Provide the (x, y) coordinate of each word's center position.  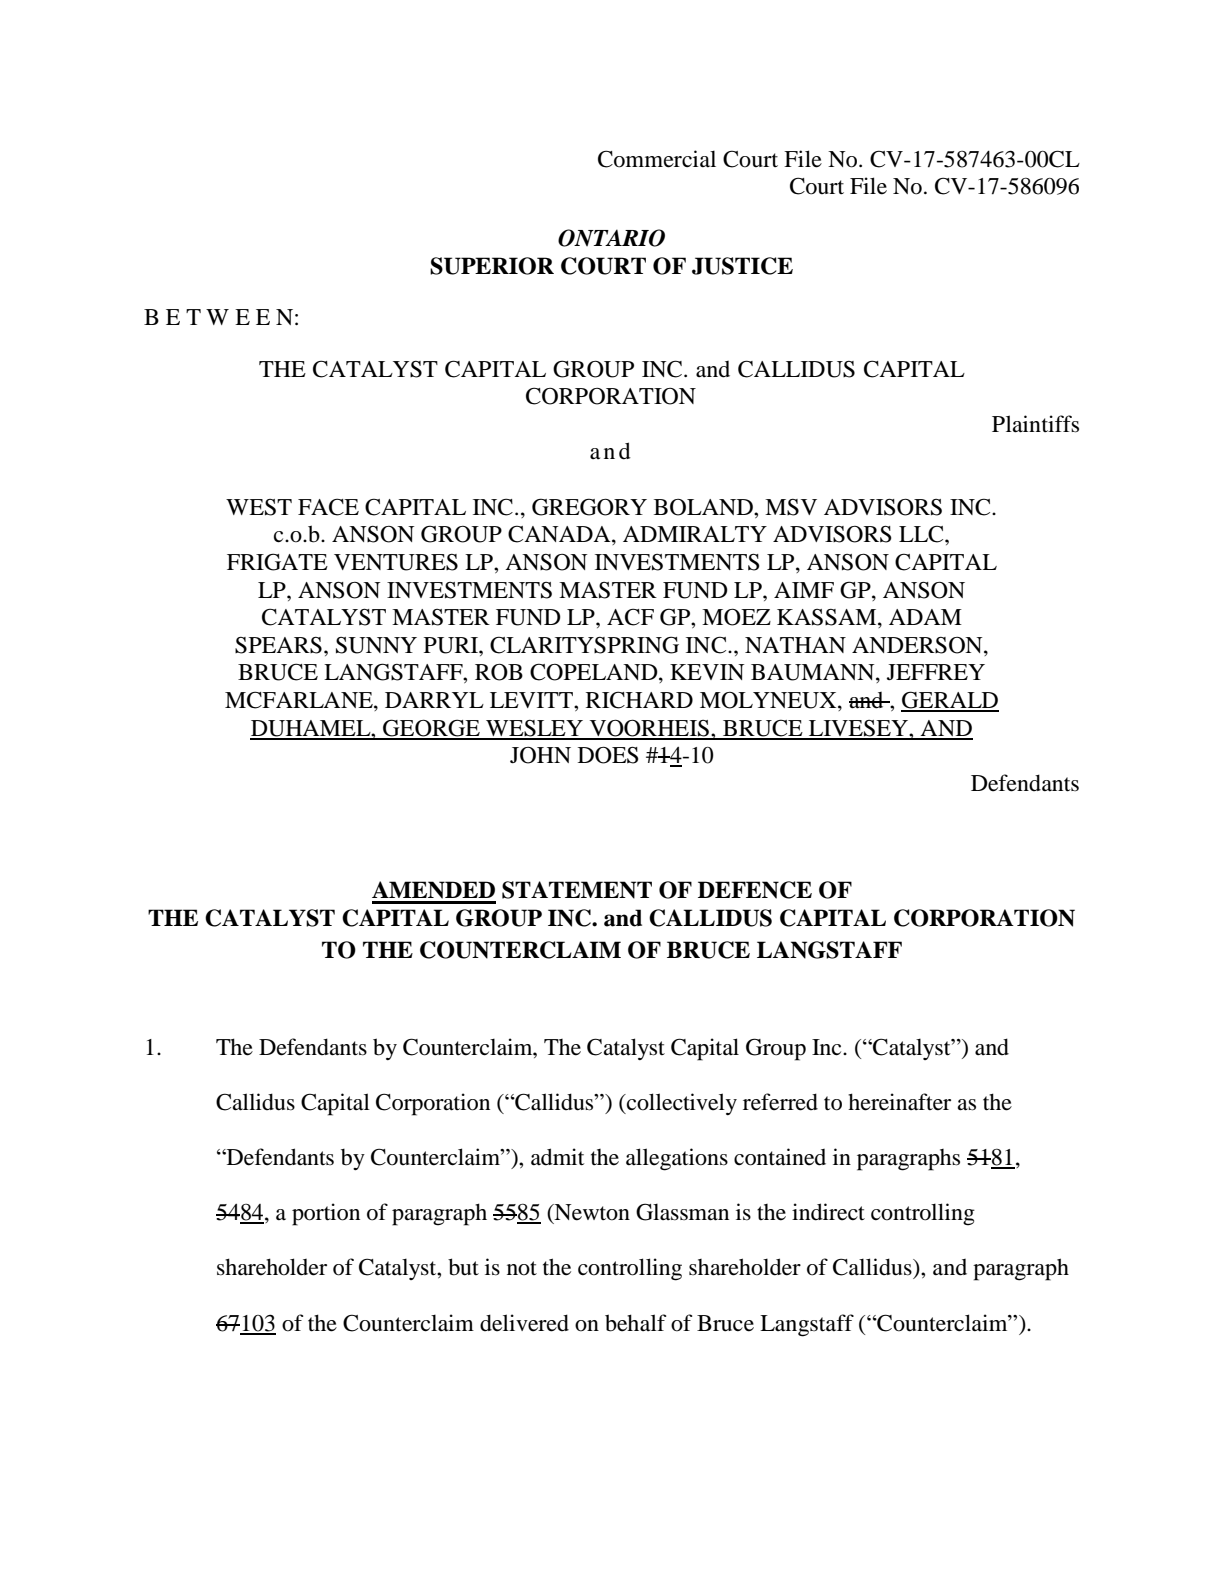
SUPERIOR (492, 266)
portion (326, 1214)
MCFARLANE (300, 701)
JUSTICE (742, 266)
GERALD (950, 701)
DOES (608, 755)
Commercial (657, 159)
